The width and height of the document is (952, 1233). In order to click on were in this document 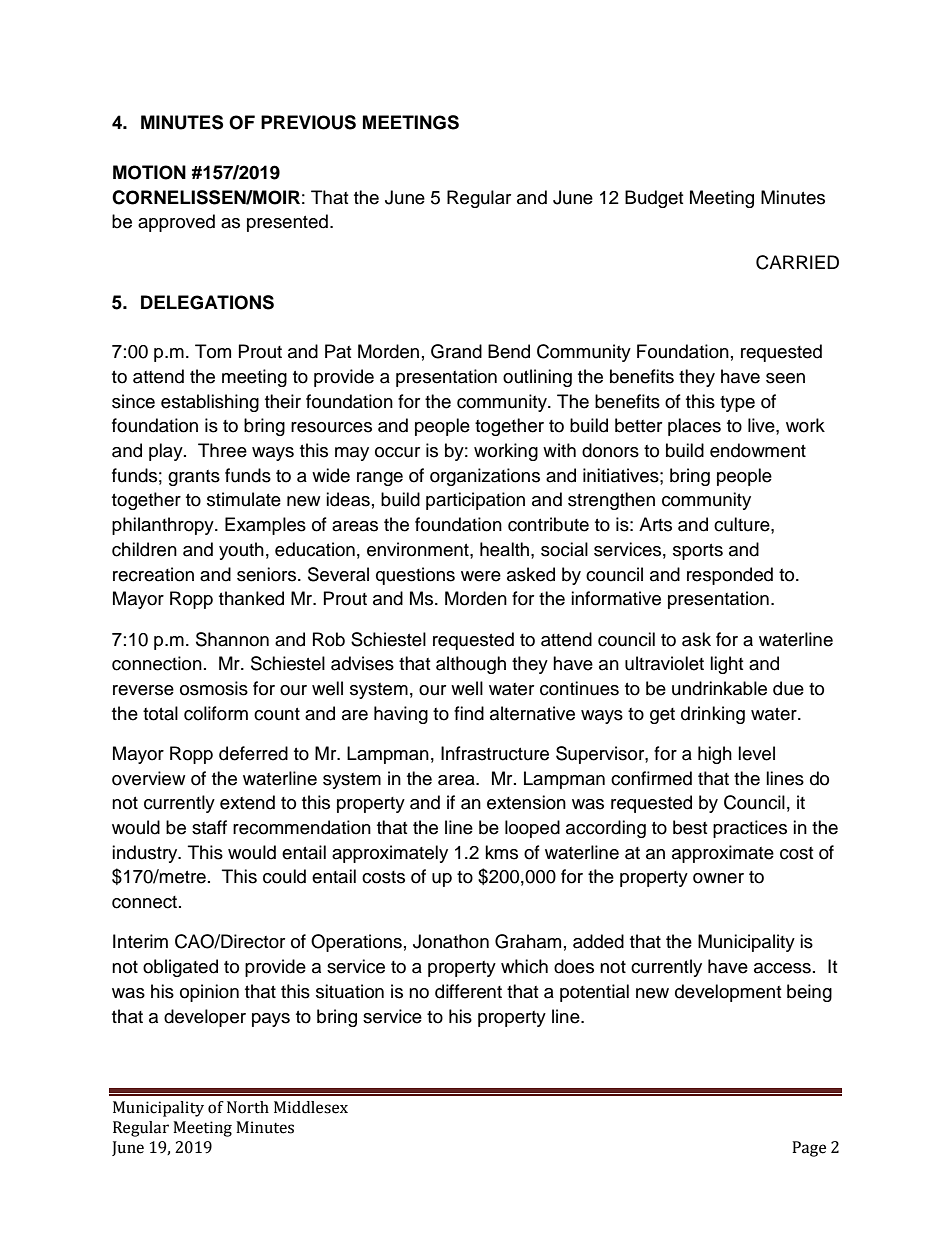, I will do `click(481, 576)`.
